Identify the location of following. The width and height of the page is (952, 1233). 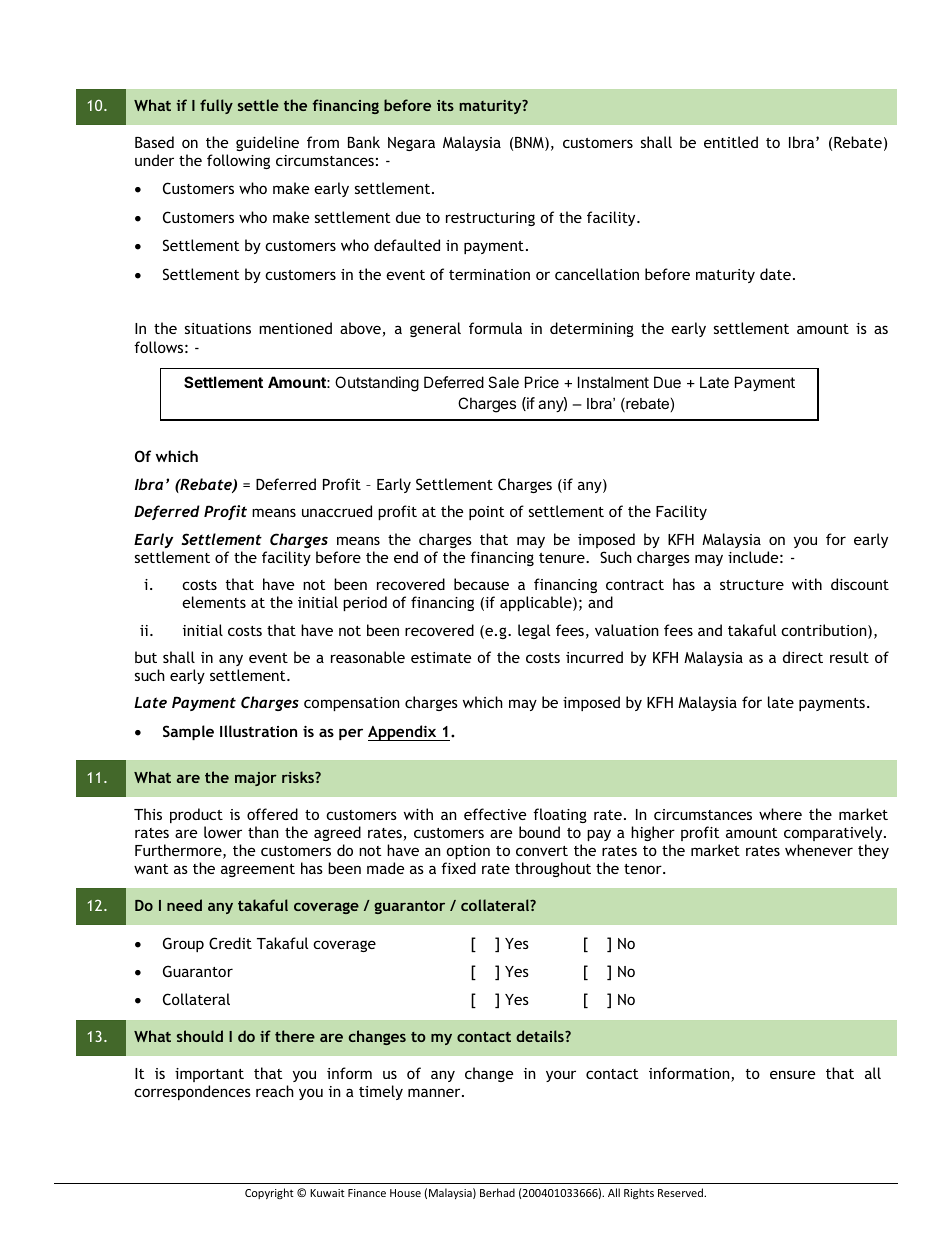
(238, 161).
